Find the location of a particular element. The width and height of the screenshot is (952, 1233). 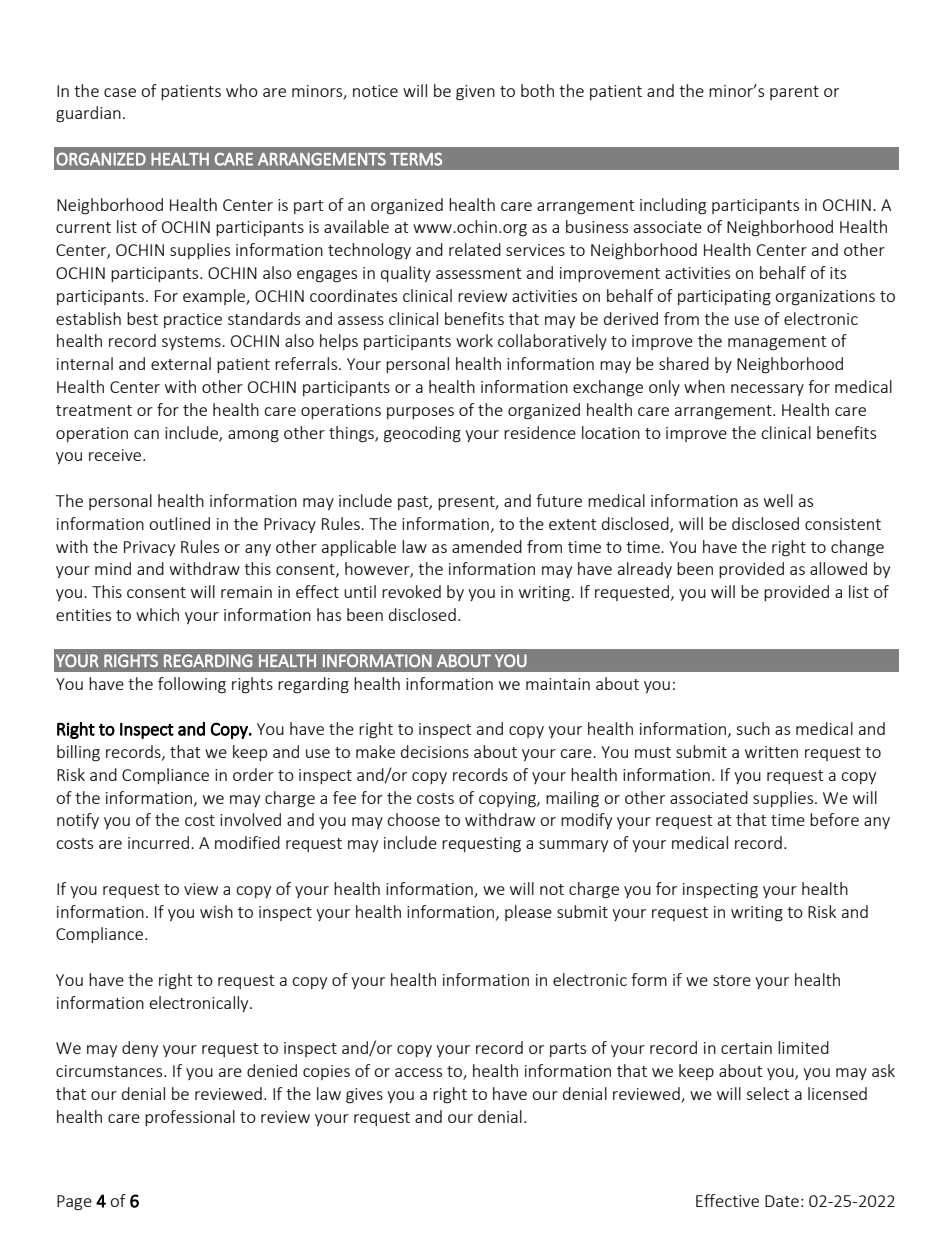

incurred is located at coordinates (158, 842).
